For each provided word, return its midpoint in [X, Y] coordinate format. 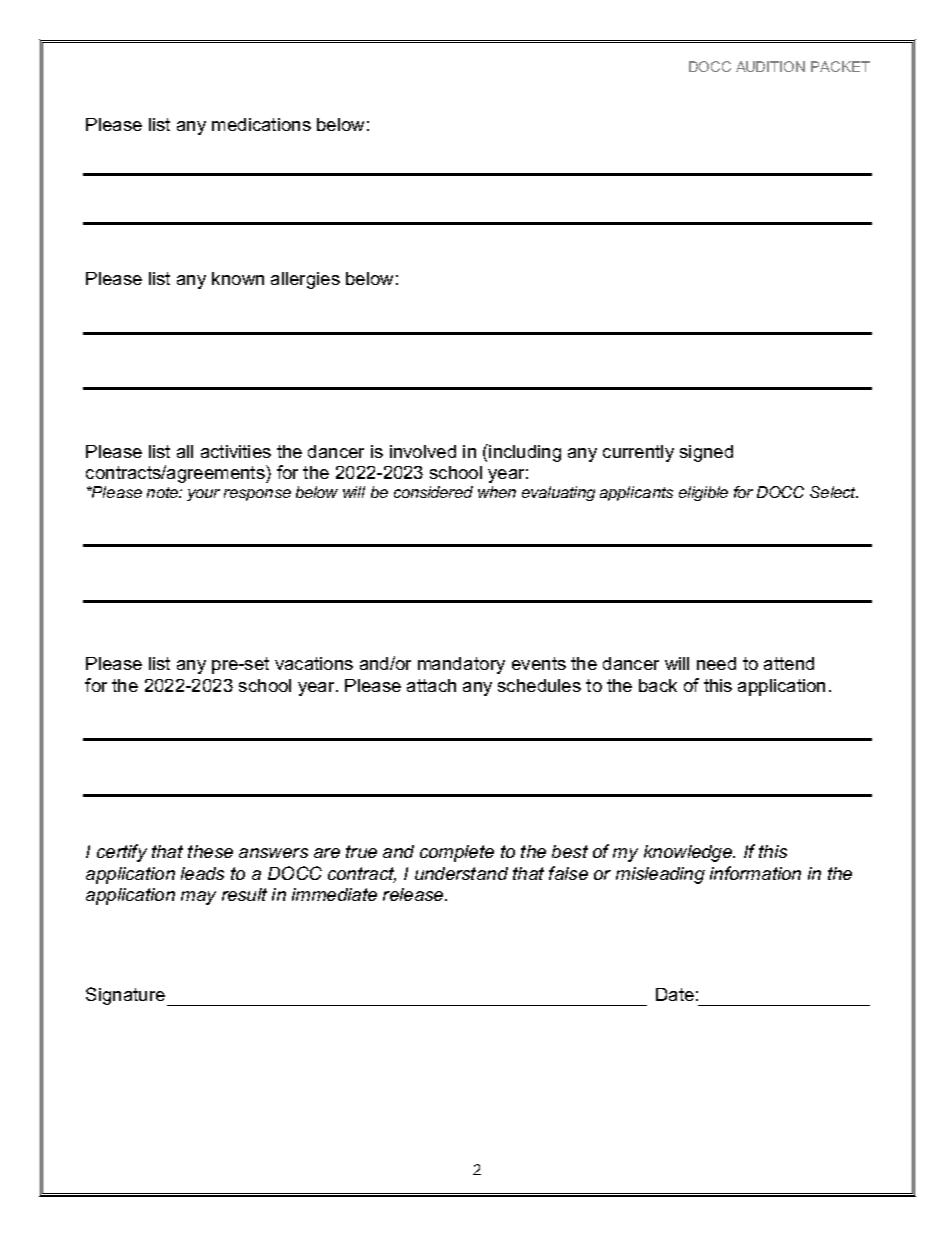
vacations [314, 663]
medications [261, 124]
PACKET [840, 66]
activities [236, 451]
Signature [125, 996]
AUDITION [770, 66]
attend [789, 663]
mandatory [461, 665]
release [414, 894]
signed [706, 453]
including [524, 453]
